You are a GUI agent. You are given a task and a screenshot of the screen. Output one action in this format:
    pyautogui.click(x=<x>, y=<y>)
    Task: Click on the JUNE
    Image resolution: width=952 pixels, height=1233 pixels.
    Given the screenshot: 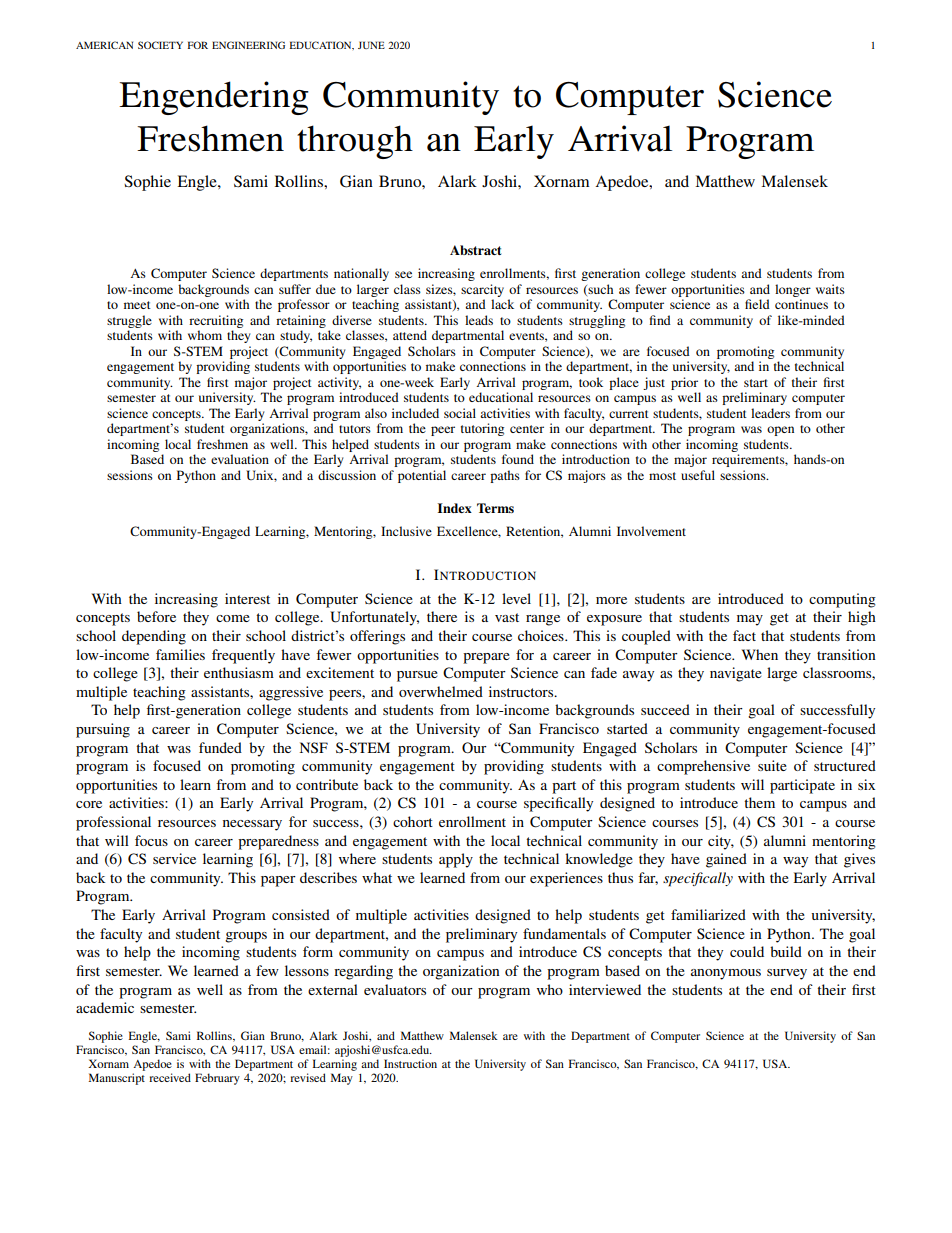 What is the action you would take?
    pyautogui.click(x=371, y=45)
